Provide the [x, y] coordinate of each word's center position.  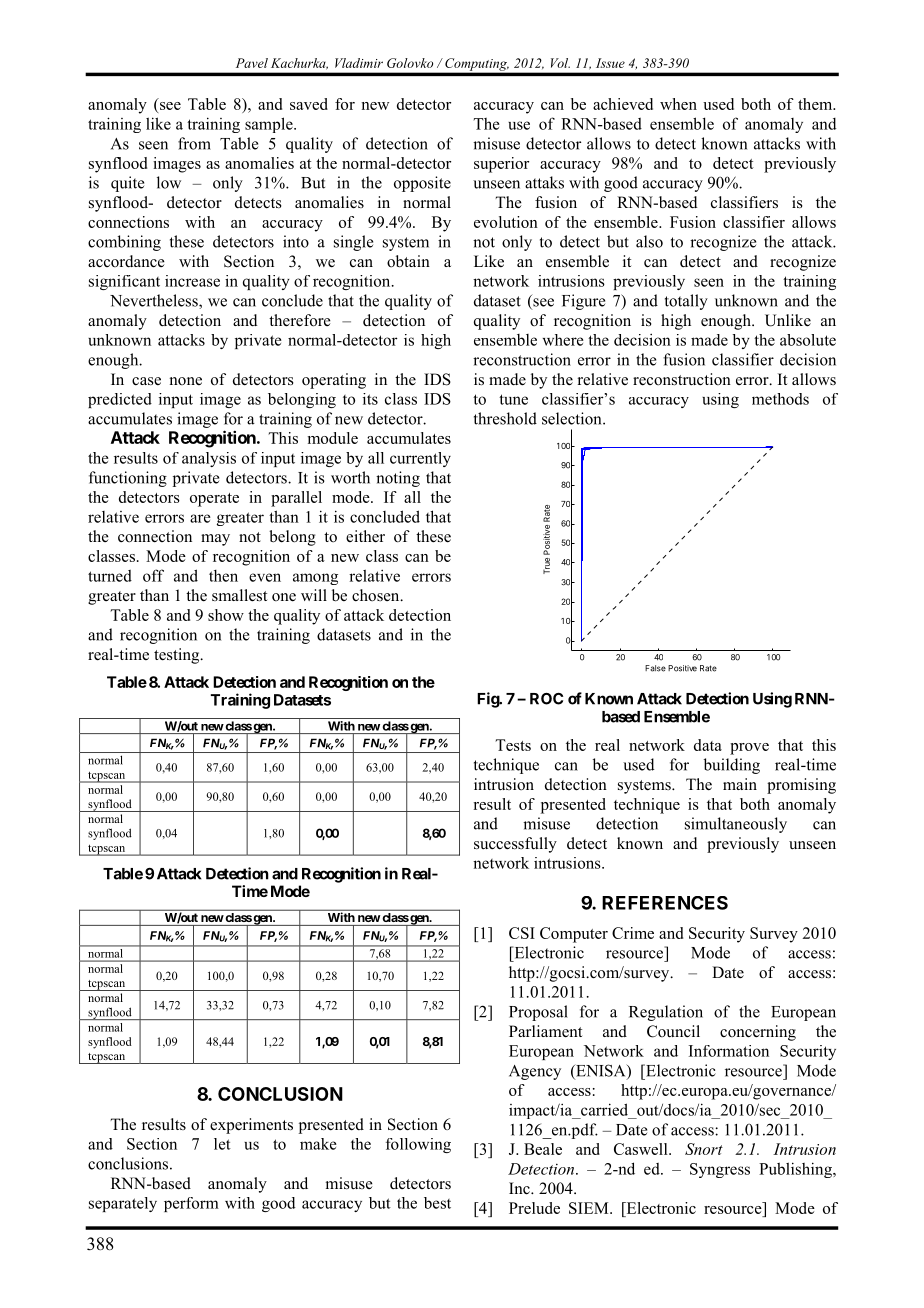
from [194, 143]
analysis [209, 459]
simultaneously [736, 825]
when [678, 104]
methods [780, 399]
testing [178, 656]
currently [420, 459]
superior [501, 165]
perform [191, 1204]
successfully [515, 845]
